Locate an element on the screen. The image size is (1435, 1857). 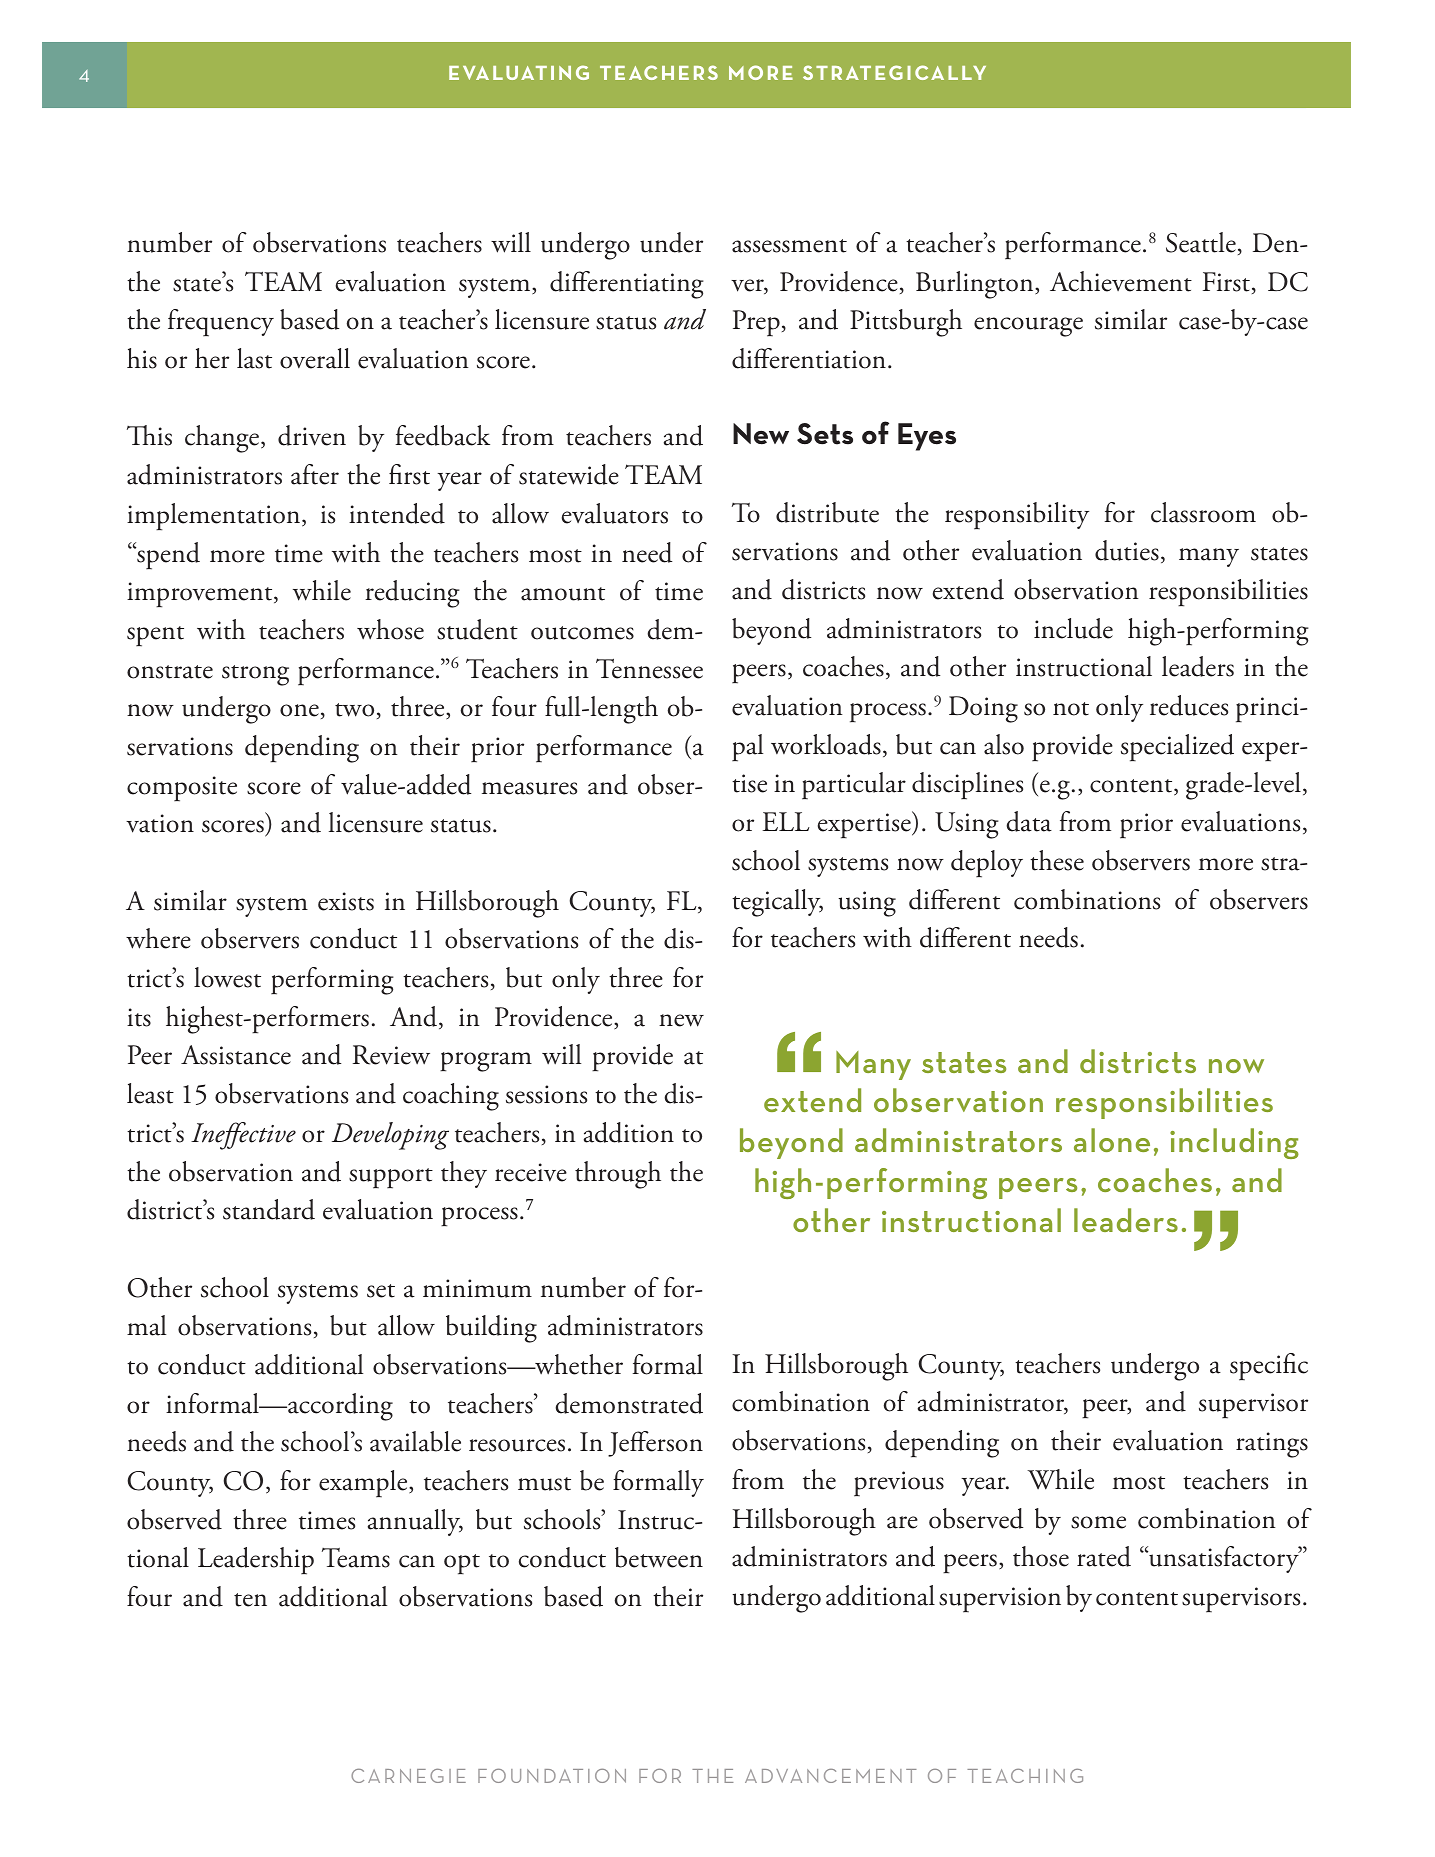
ELL is located at coordinates (786, 821).
